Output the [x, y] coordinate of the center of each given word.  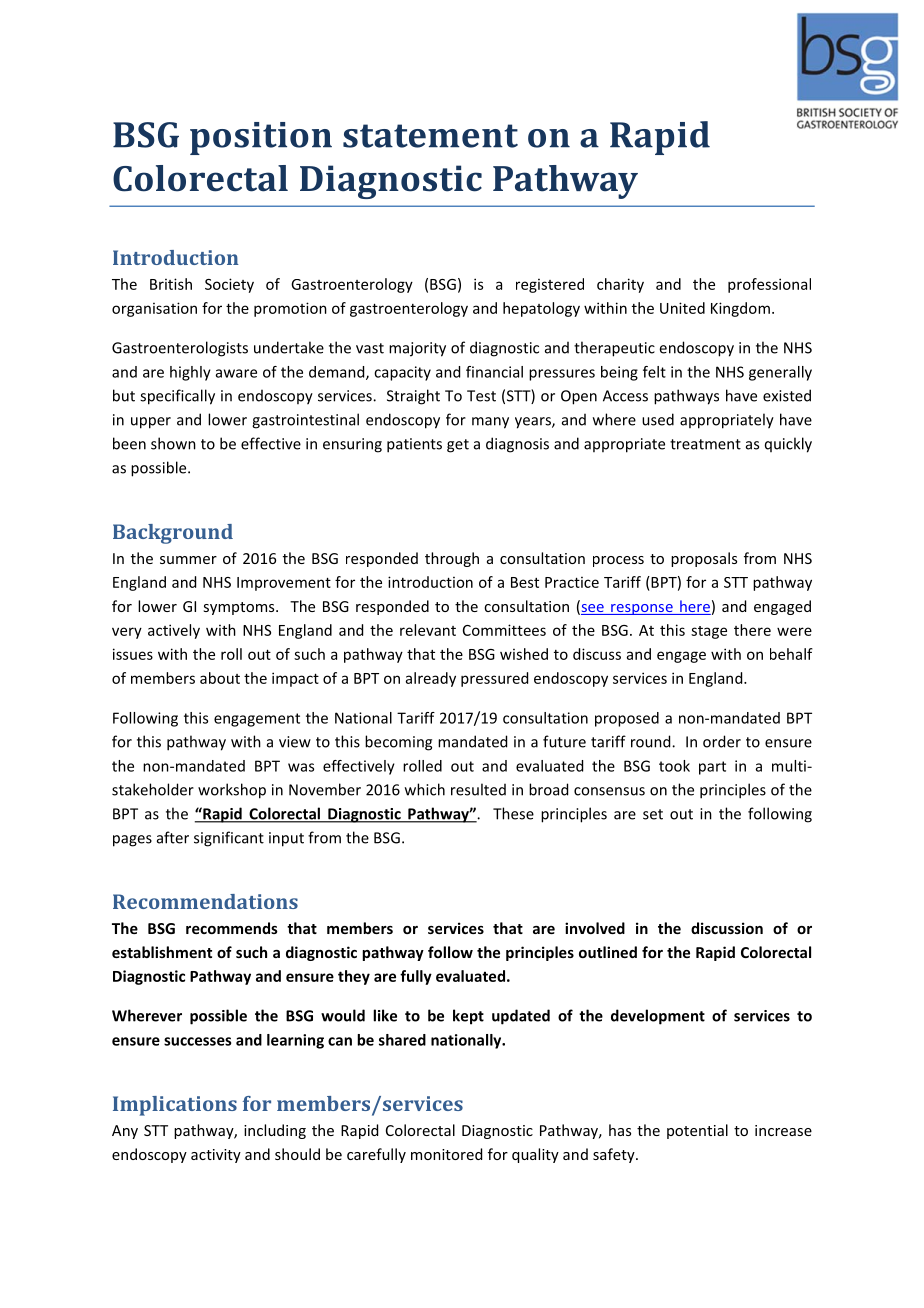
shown [173, 443]
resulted [478, 789]
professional [769, 285]
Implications [175, 1106]
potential [697, 1131]
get [458, 446]
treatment [705, 444]
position [261, 138]
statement [430, 136]
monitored [446, 1154]
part [712, 768]
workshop [232, 791]
